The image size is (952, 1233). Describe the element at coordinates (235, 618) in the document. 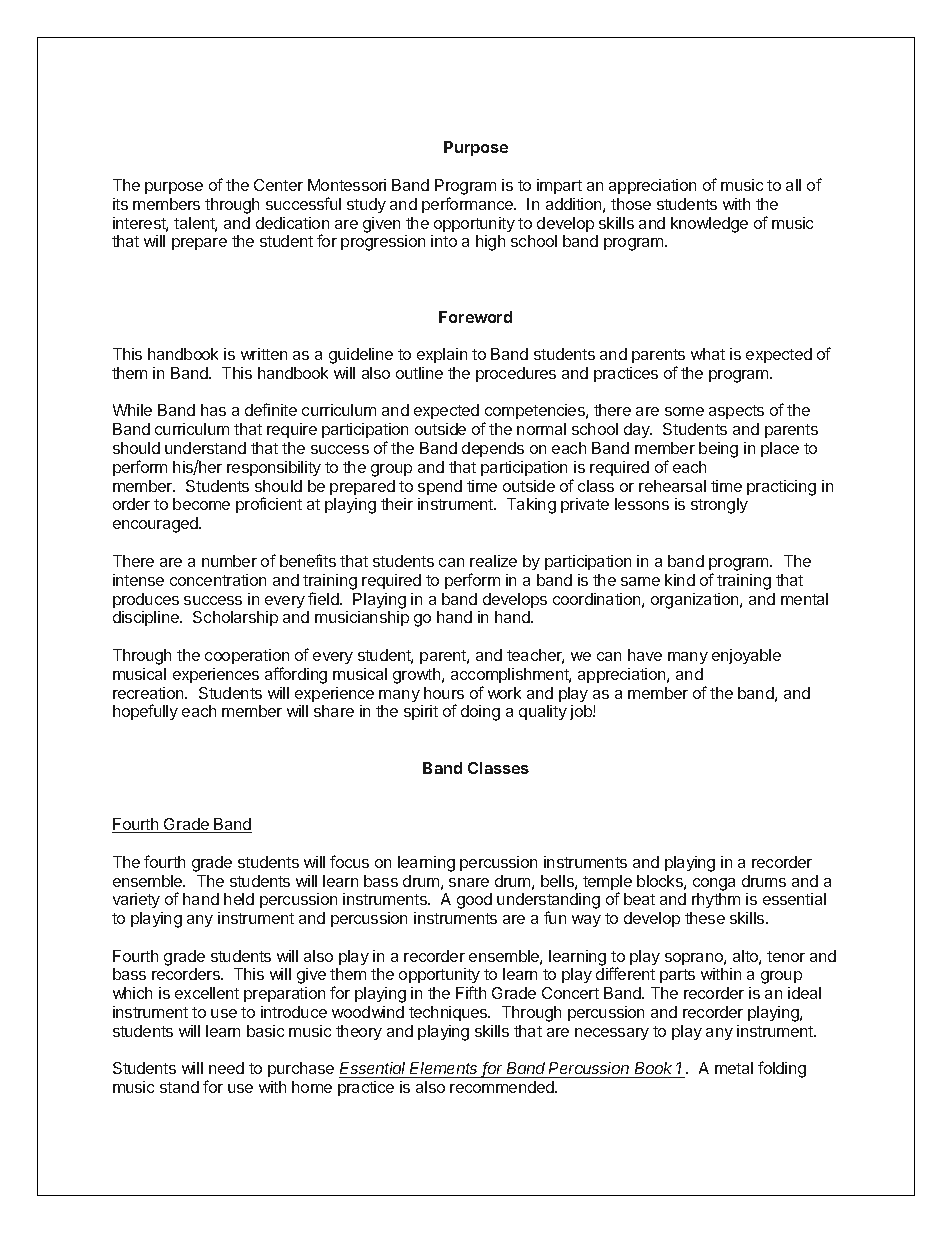

I see `Scholarship` at that location.
